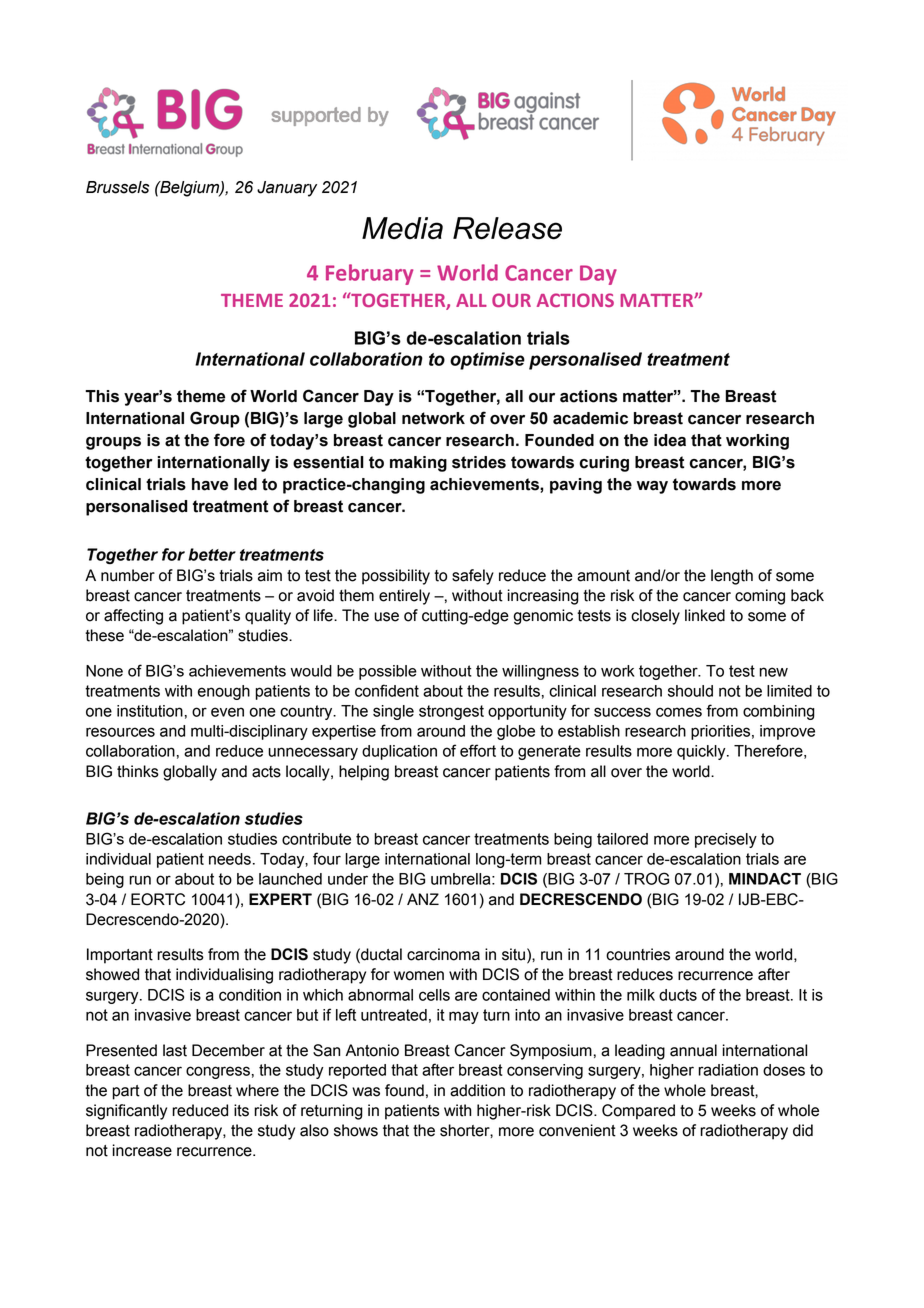 This document has height=1308, width=924. What do you see at coordinates (477, 1090) in the document?
I see `addition` at bounding box center [477, 1090].
